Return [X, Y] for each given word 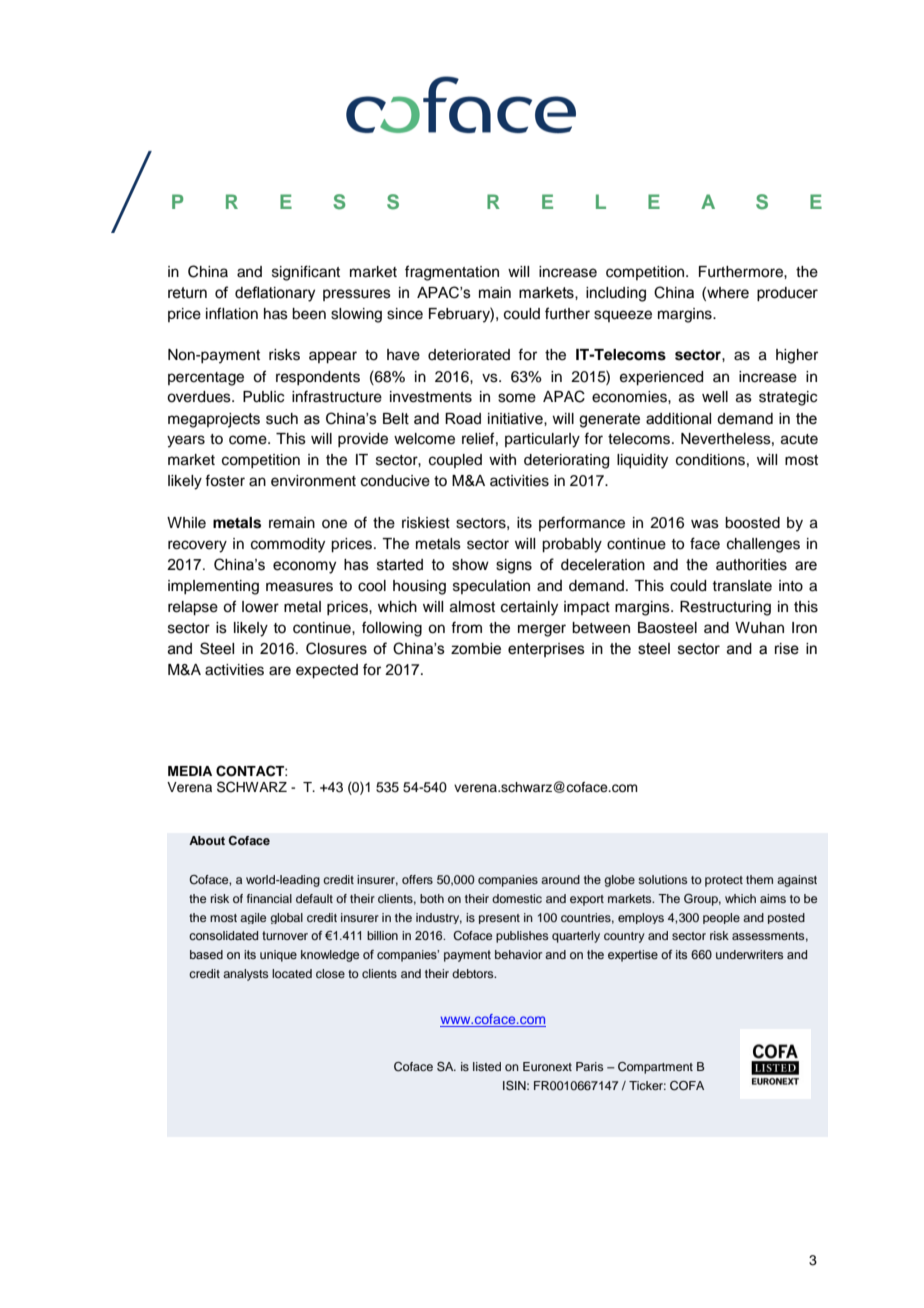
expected [327, 671]
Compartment [655, 1068]
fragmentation [452, 273]
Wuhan [759, 628]
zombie [476, 649]
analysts [245, 975]
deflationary [275, 294]
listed [487, 1066]
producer [787, 294]
